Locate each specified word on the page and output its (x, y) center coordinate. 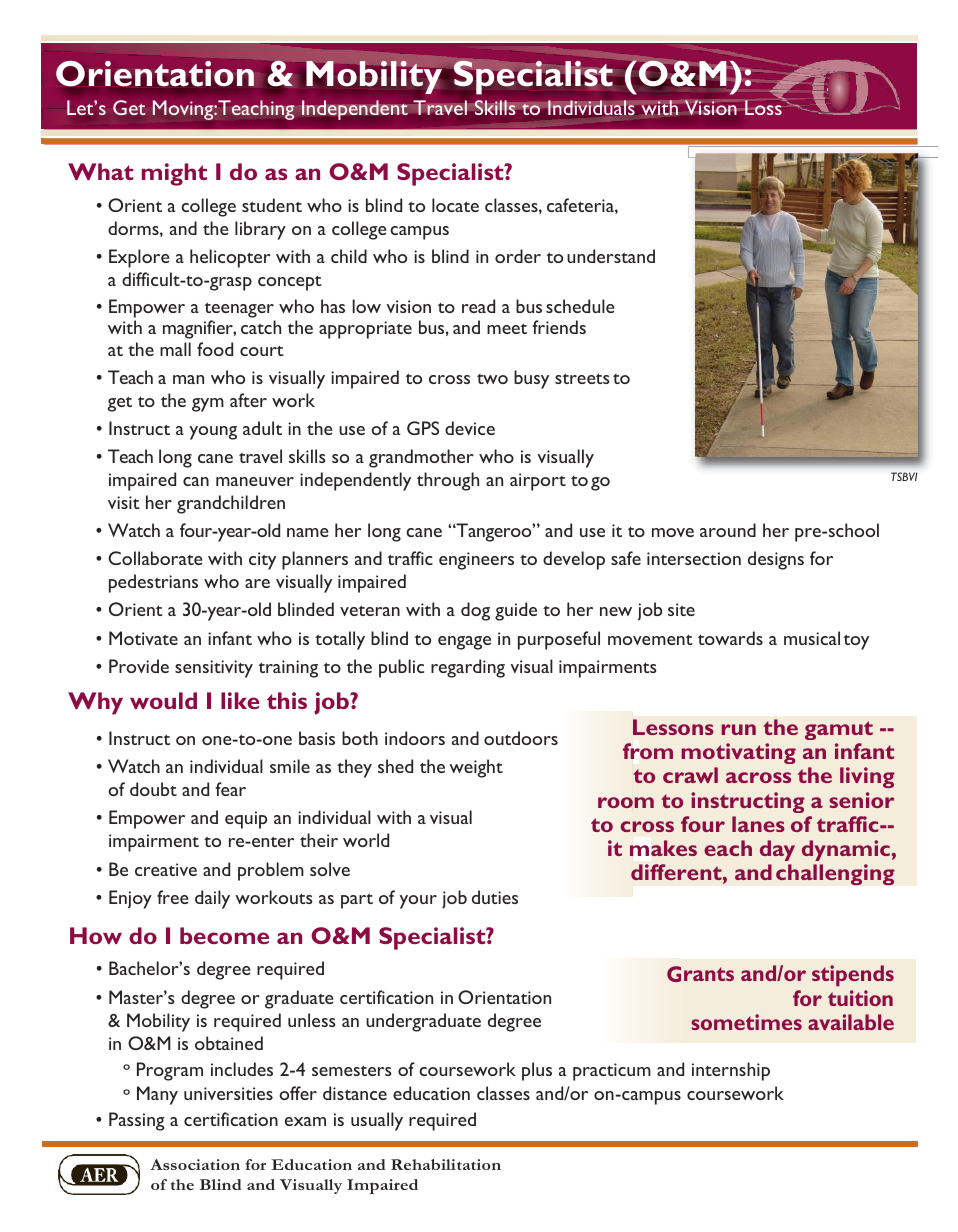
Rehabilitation (446, 1164)
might (174, 174)
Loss (764, 106)
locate (455, 205)
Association (195, 1164)
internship (731, 1071)
